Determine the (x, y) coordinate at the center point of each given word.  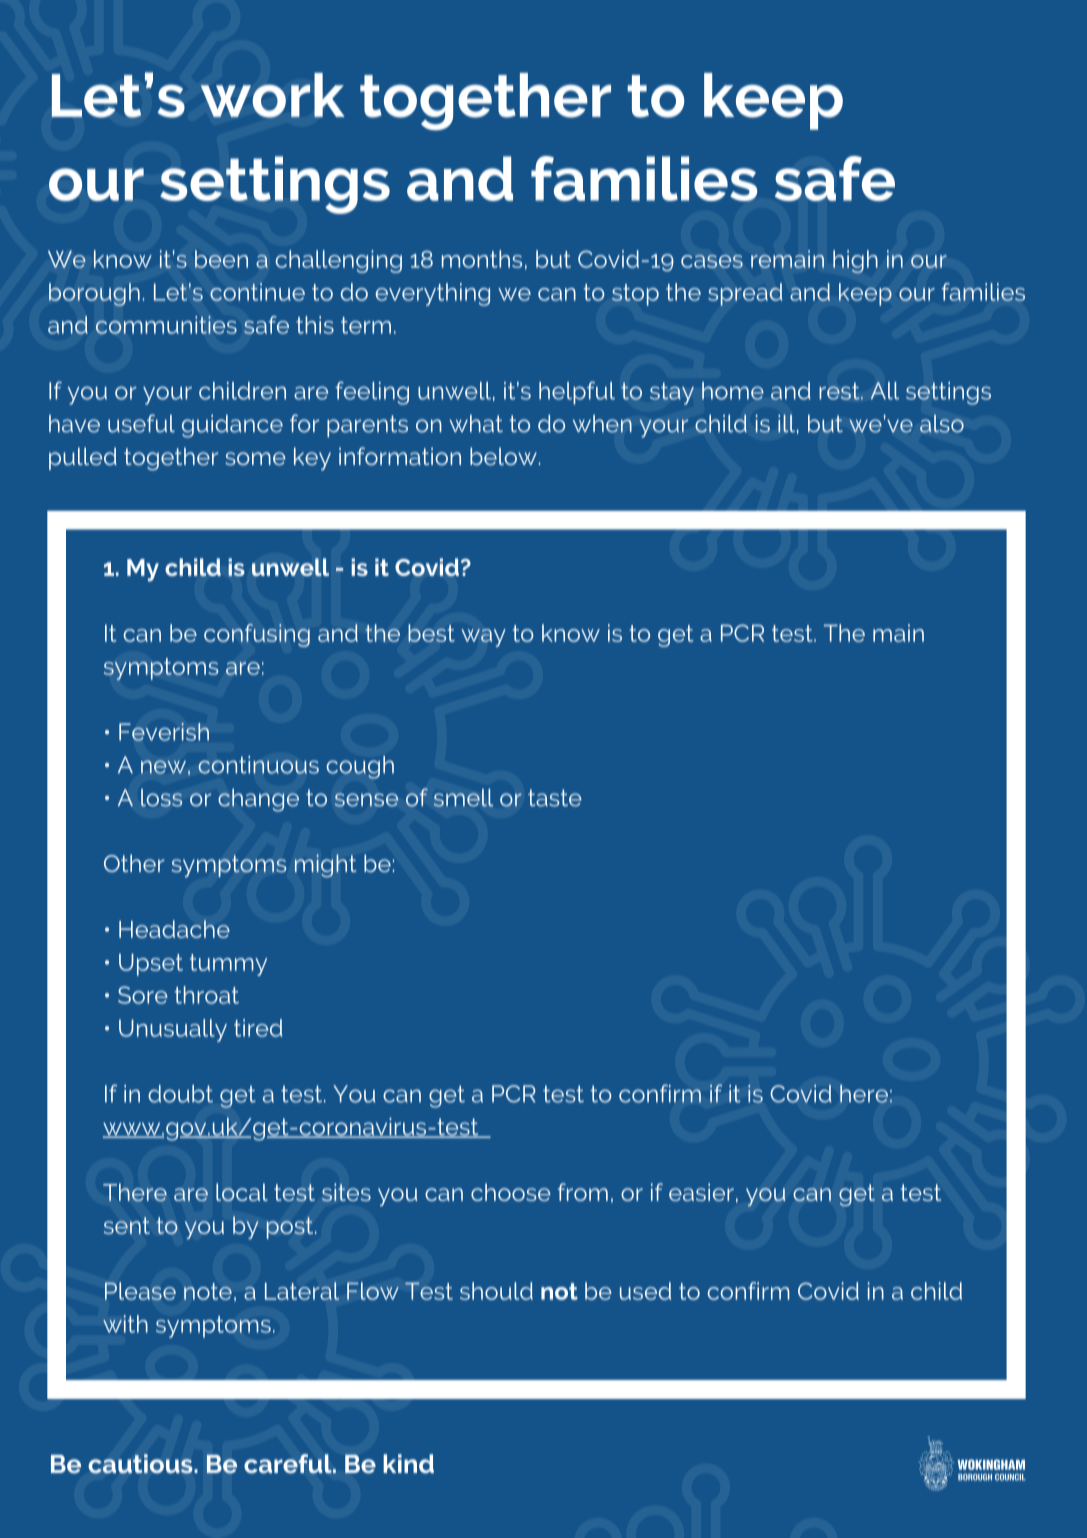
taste (555, 798)
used (645, 1291)
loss (161, 798)
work (273, 95)
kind (408, 1463)
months (482, 259)
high (855, 261)
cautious (141, 1464)
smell (463, 798)
